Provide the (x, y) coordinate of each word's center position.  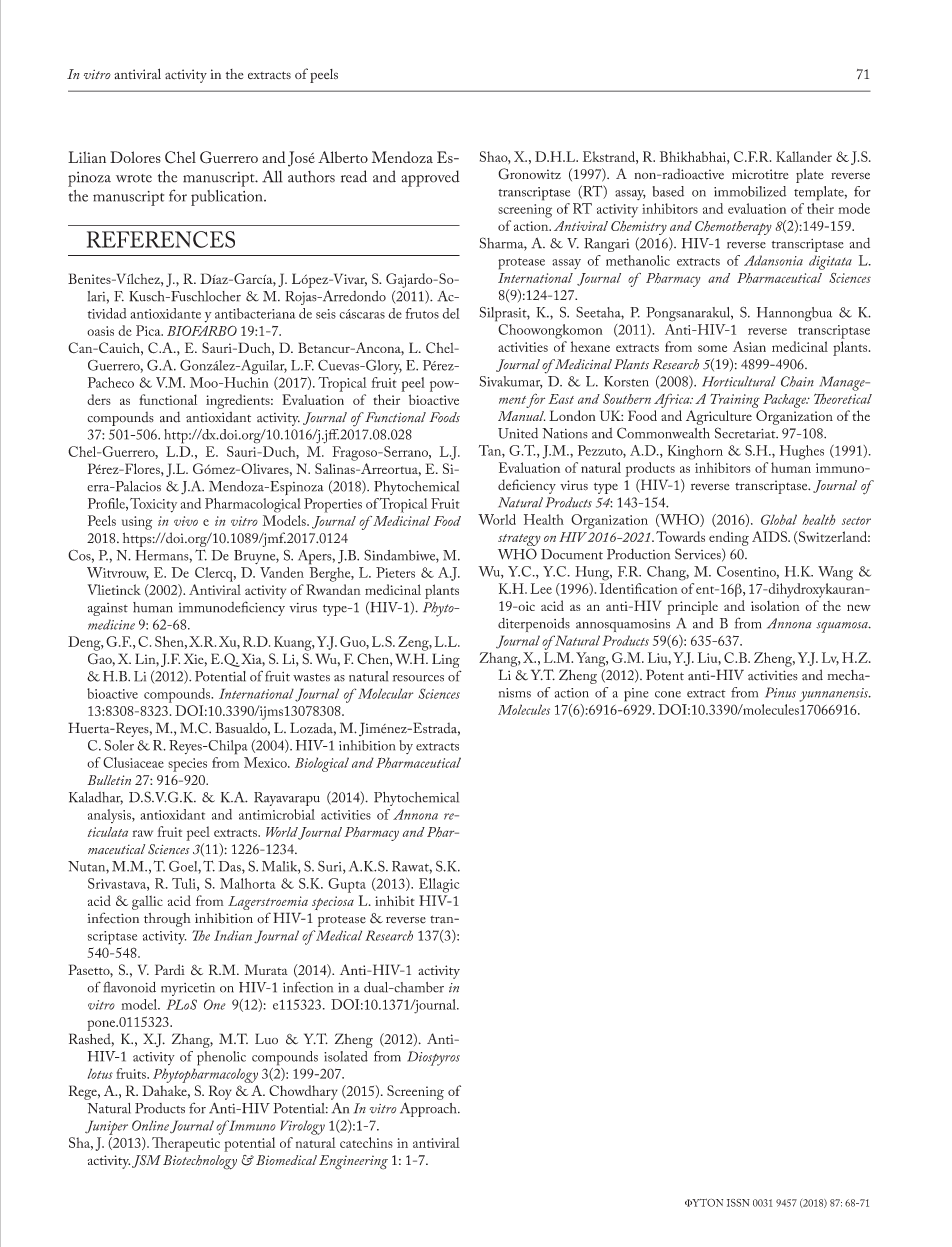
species (187, 765)
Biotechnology (200, 1162)
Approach (429, 1109)
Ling (446, 660)
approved (431, 178)
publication (228, 198)
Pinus (780, 692)
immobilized (750, 191)
